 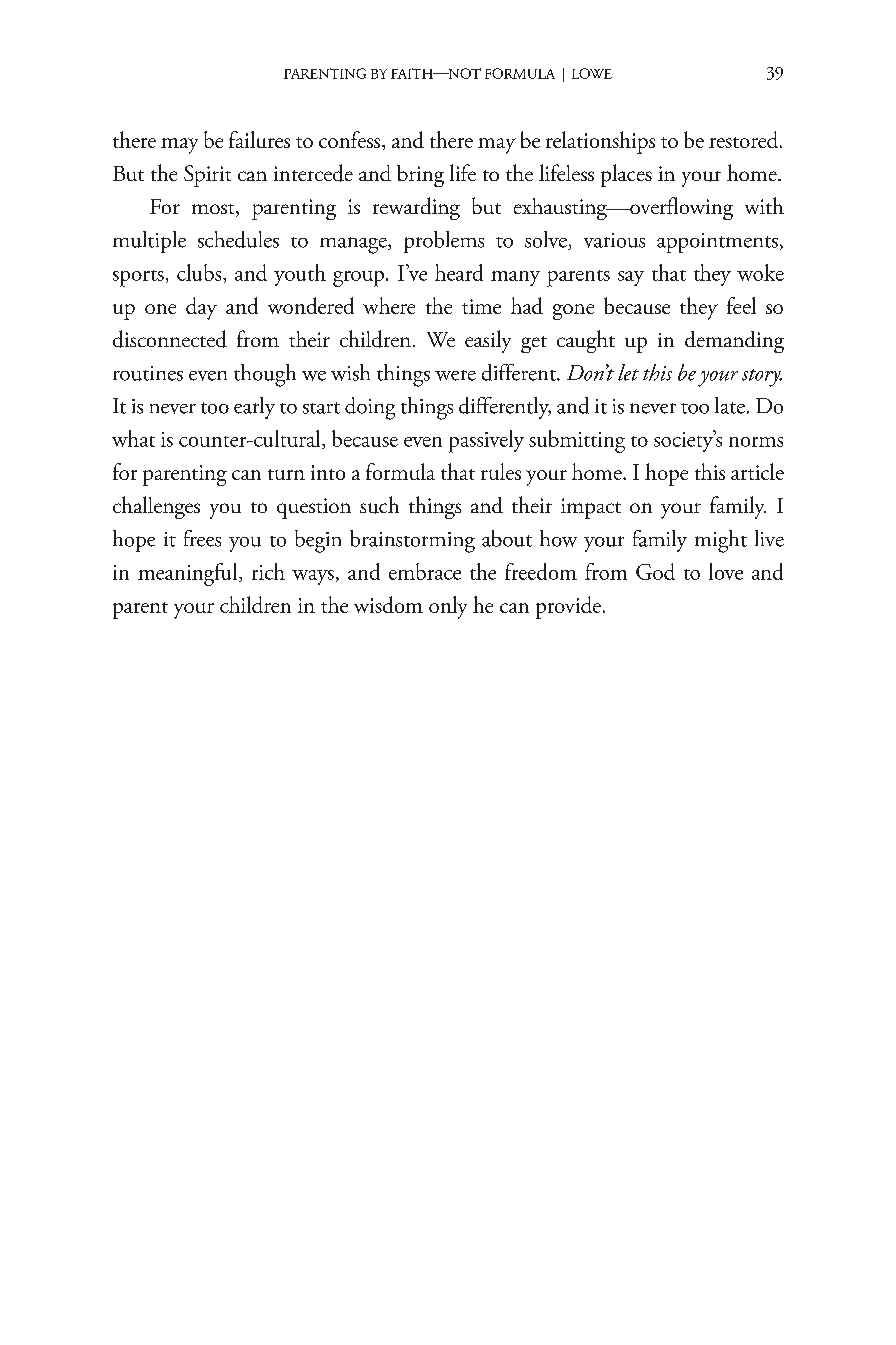 I want to click on failures, so click(x=259, y=139).
